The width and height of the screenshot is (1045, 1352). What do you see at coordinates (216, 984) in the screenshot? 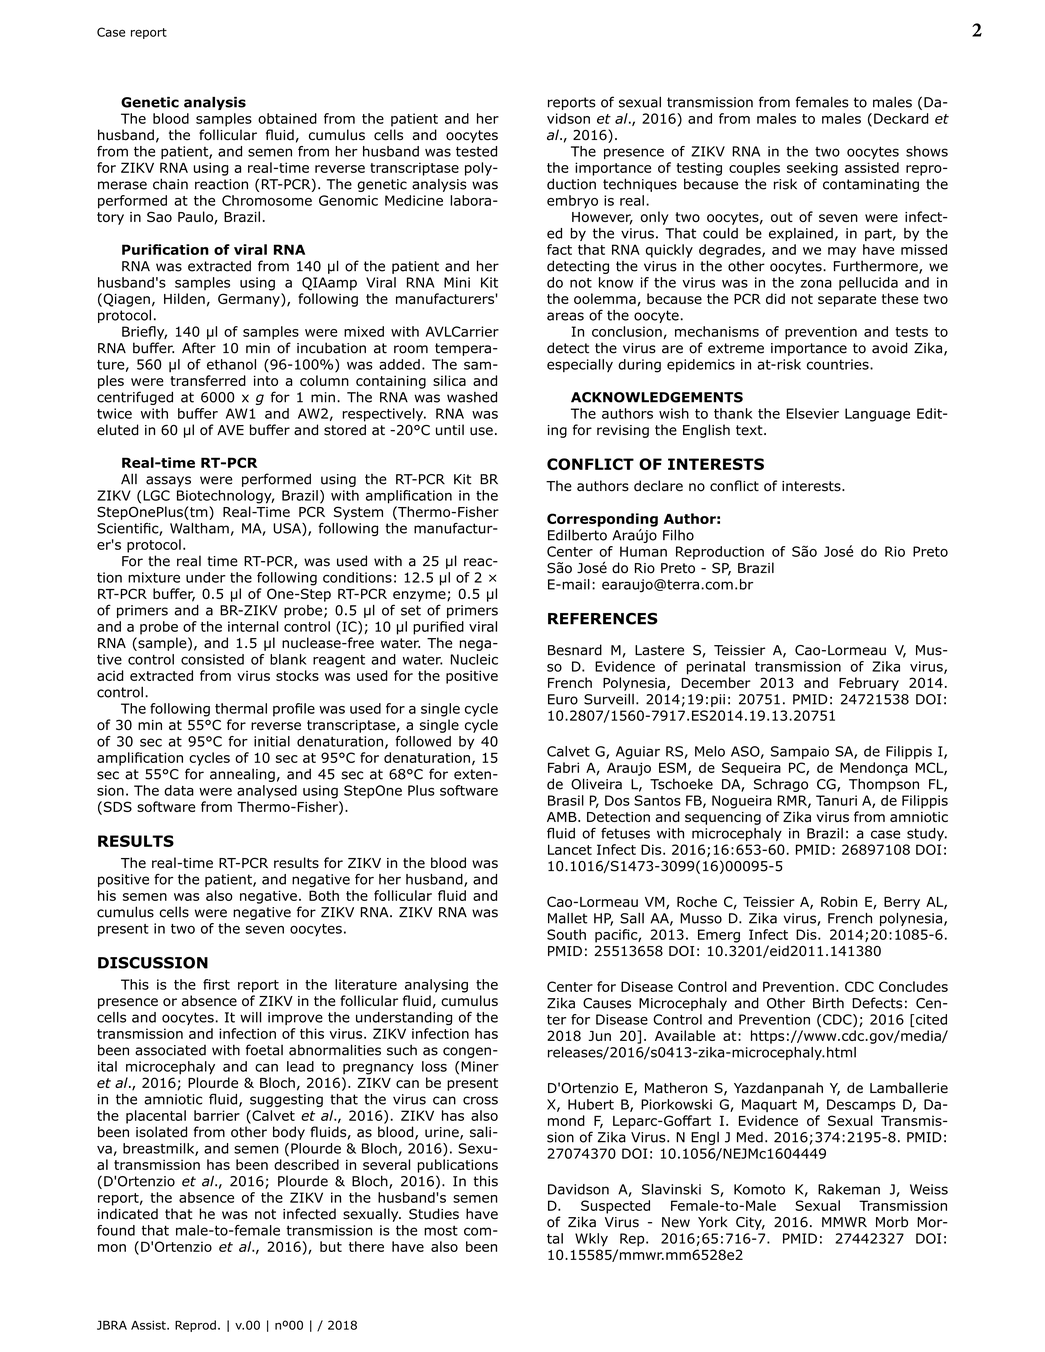
I see `first` at bounding box center [216, 984].
